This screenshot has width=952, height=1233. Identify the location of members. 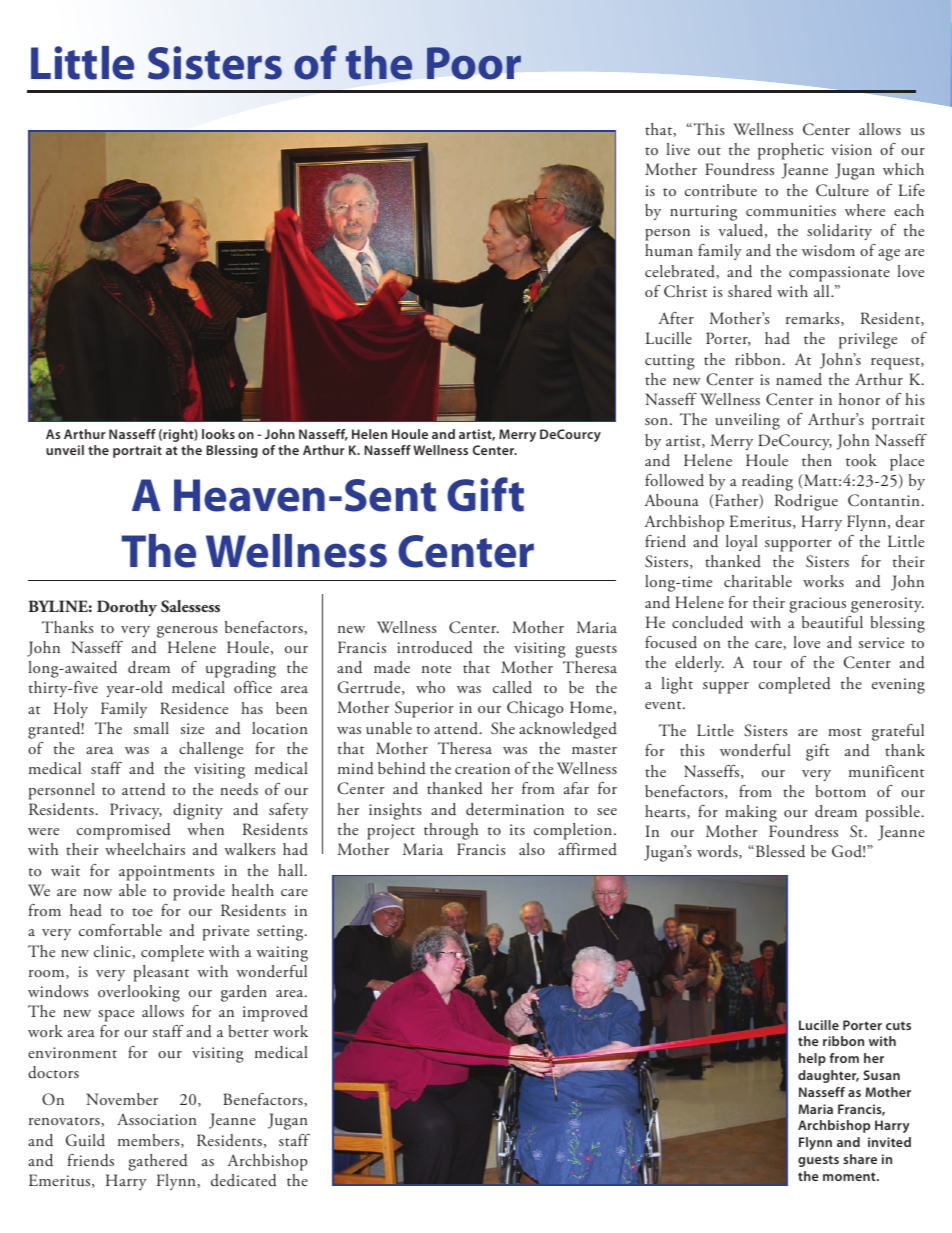
(150, 1141).
